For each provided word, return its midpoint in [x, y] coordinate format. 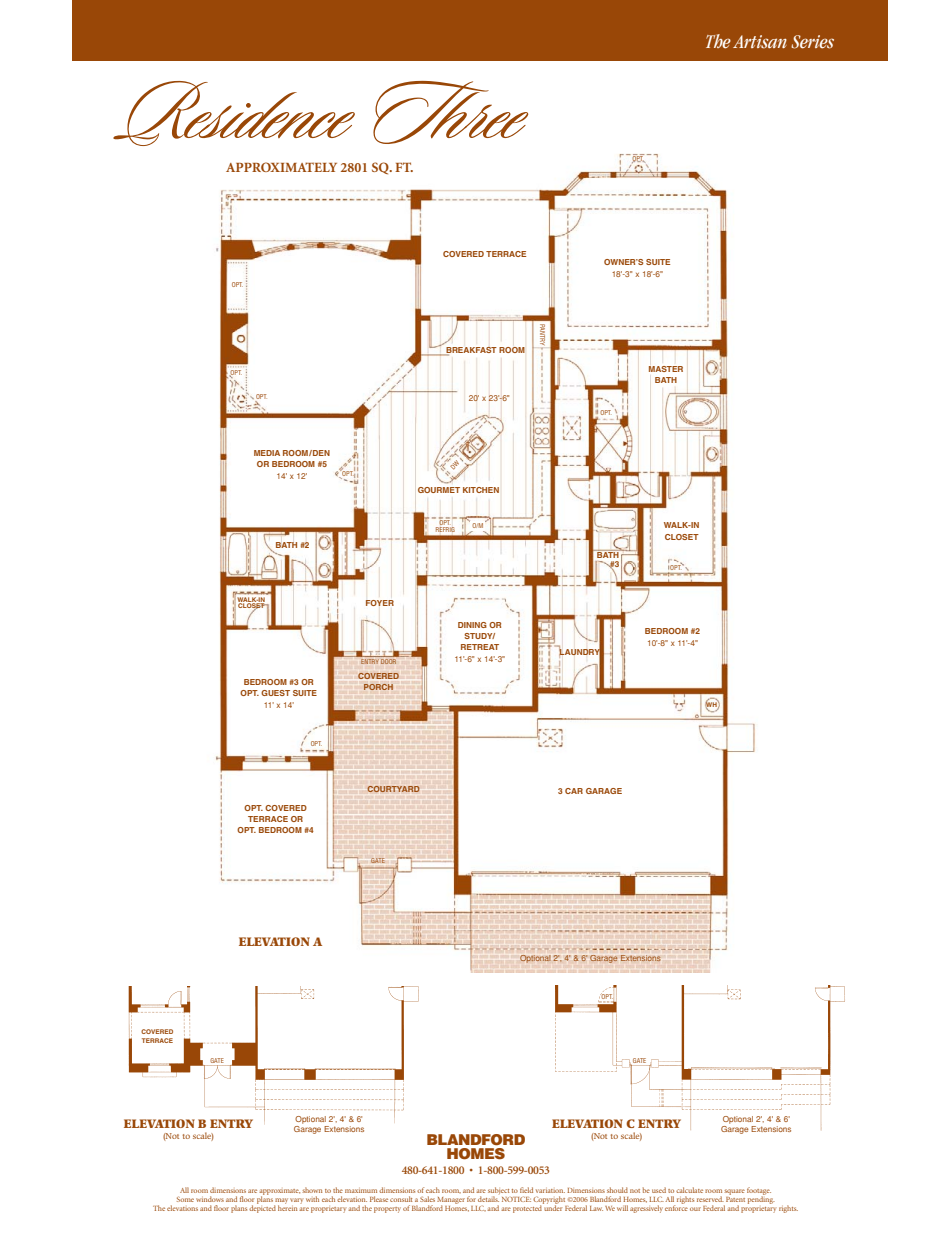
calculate [689, 1190]
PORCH [378, 687]
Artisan [760, 42]
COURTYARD [393, 789]
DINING [472, 625]
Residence [234, 113]
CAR [574, 791]
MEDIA [267, 453]
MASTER [666, 369]
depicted [262, 1208]
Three [450, 112]
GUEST [275, 693]
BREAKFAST [470, 351]
